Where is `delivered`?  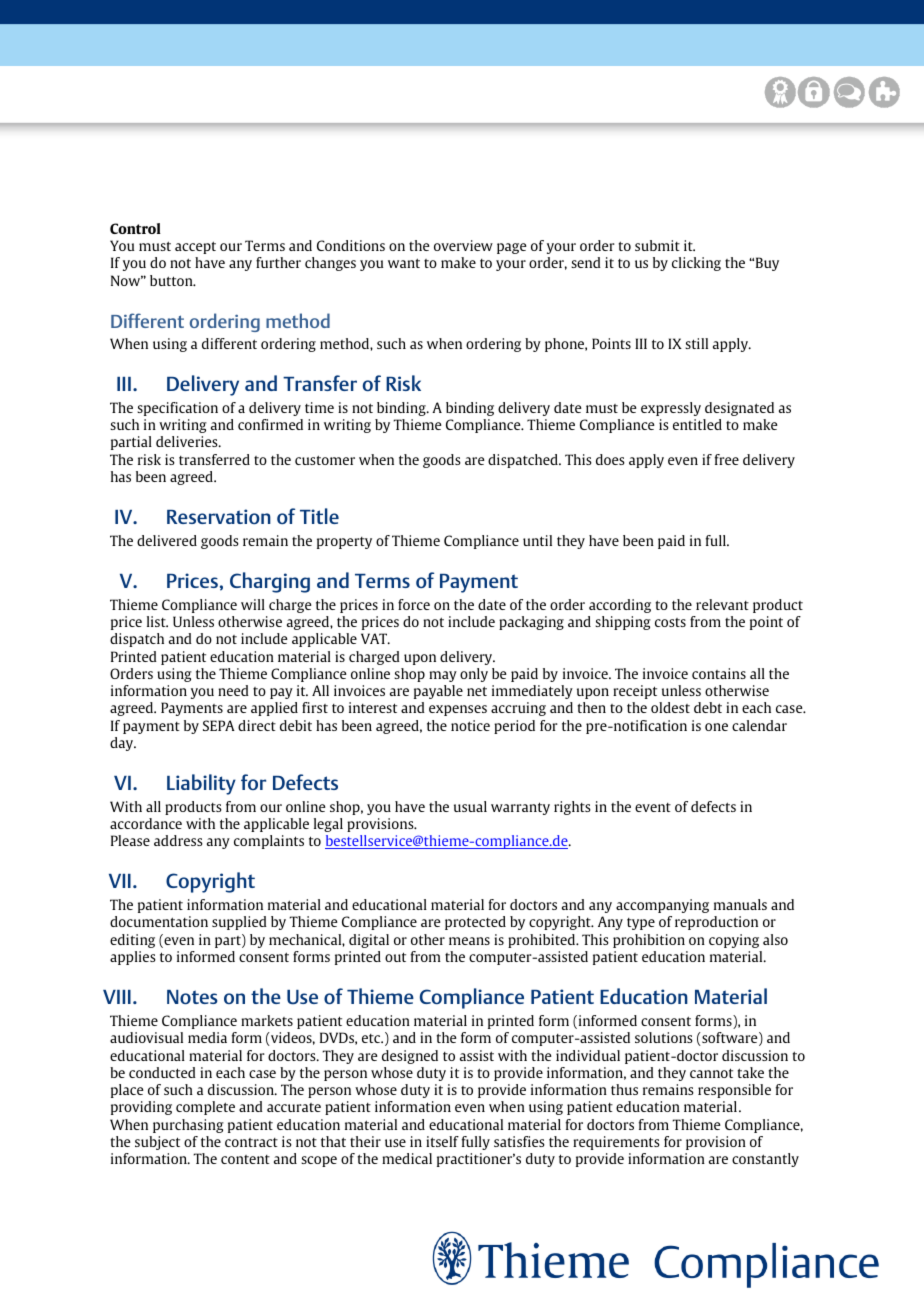 delivered is located at coordinates (167, 540).
